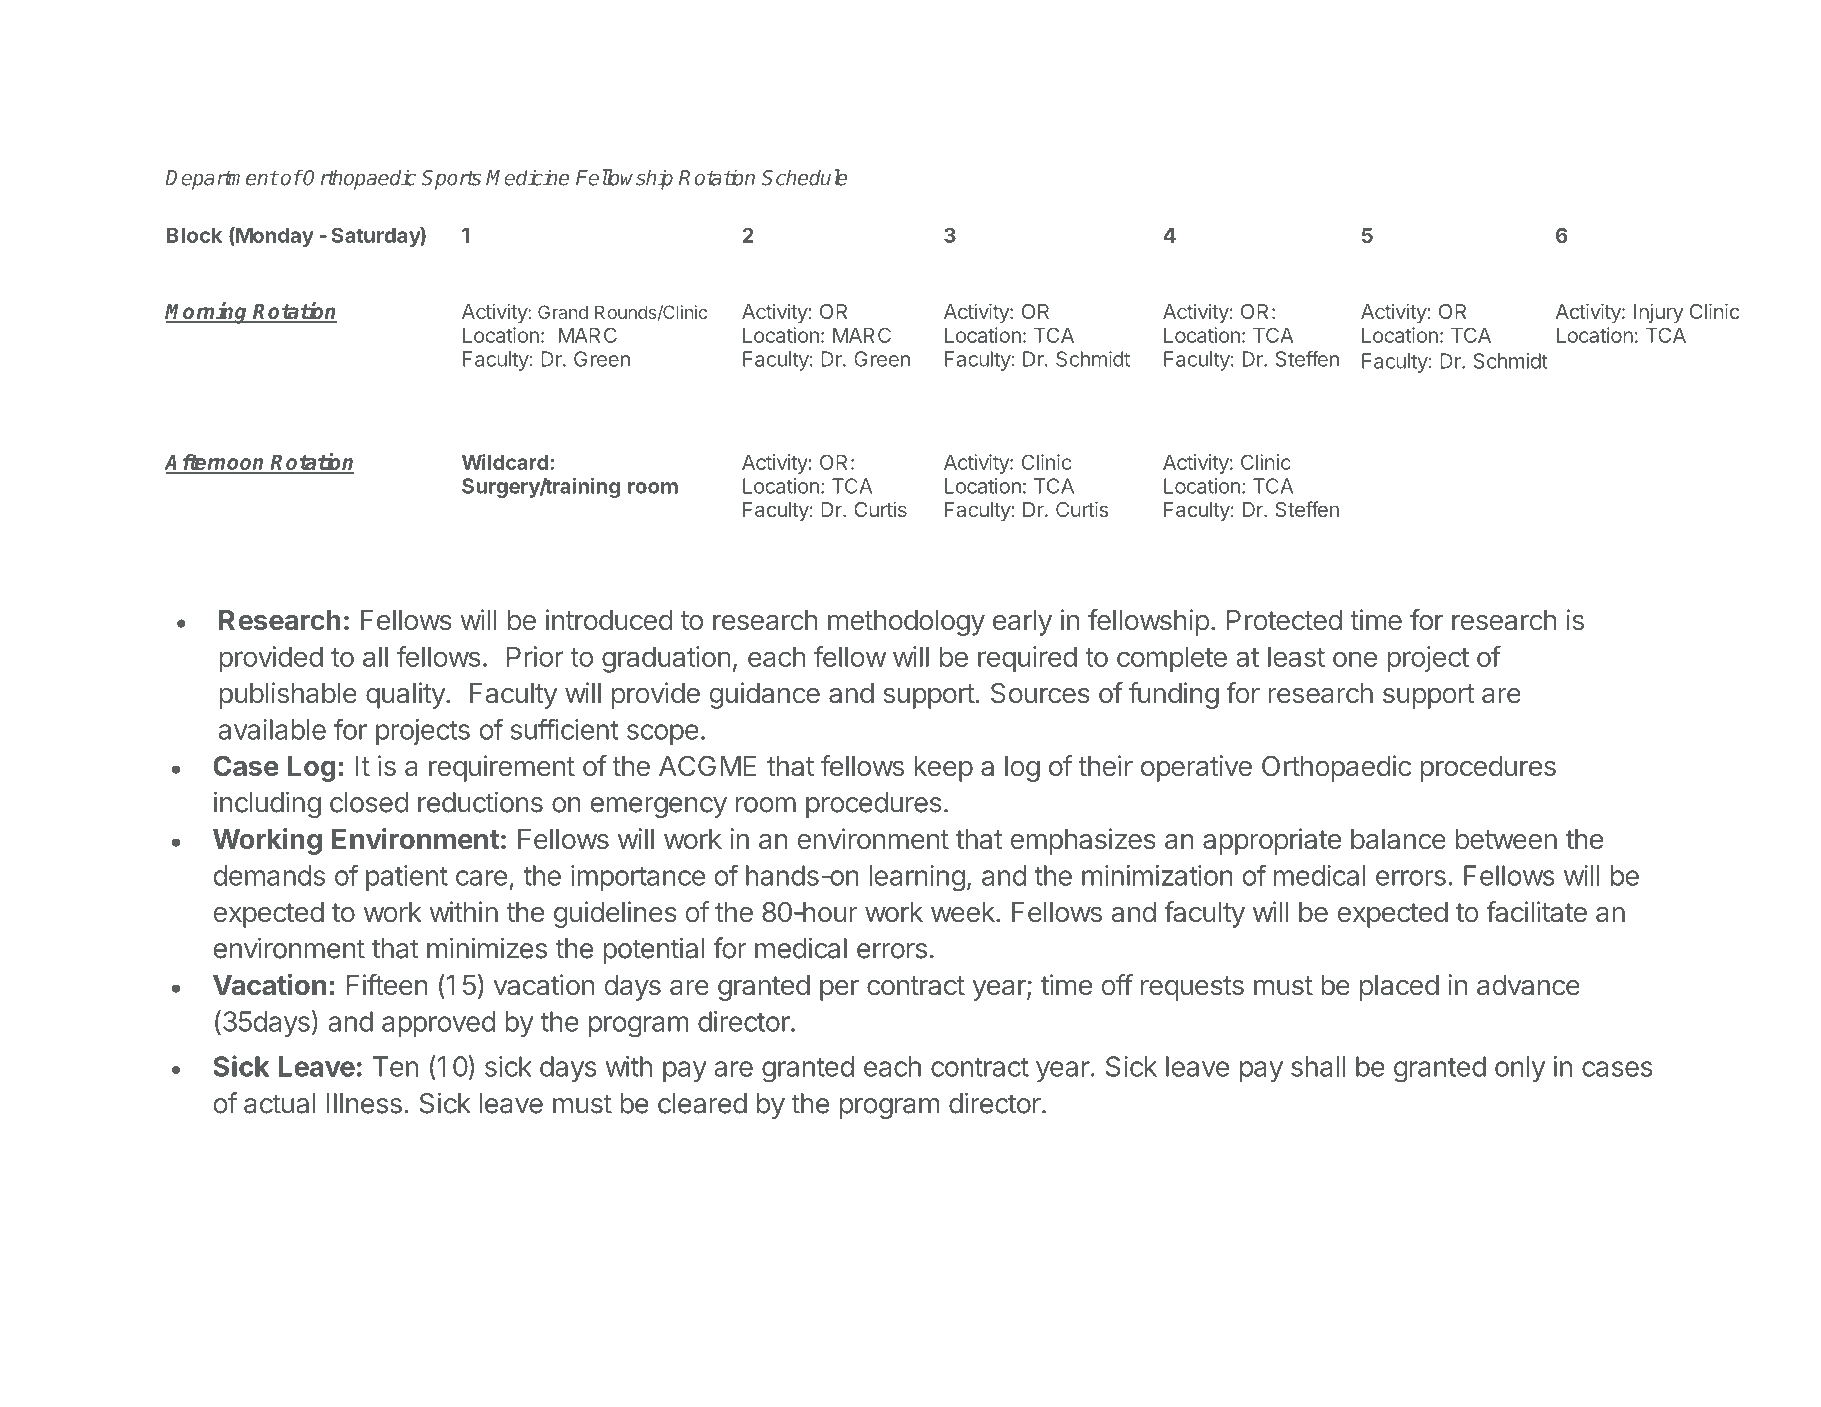 Image resolution: width=1821 pixels, height=1407 pixels. What do you see at coordinates (906, 623) in the screenshot?
I see `methodology` at bounding box center [906, 623].
